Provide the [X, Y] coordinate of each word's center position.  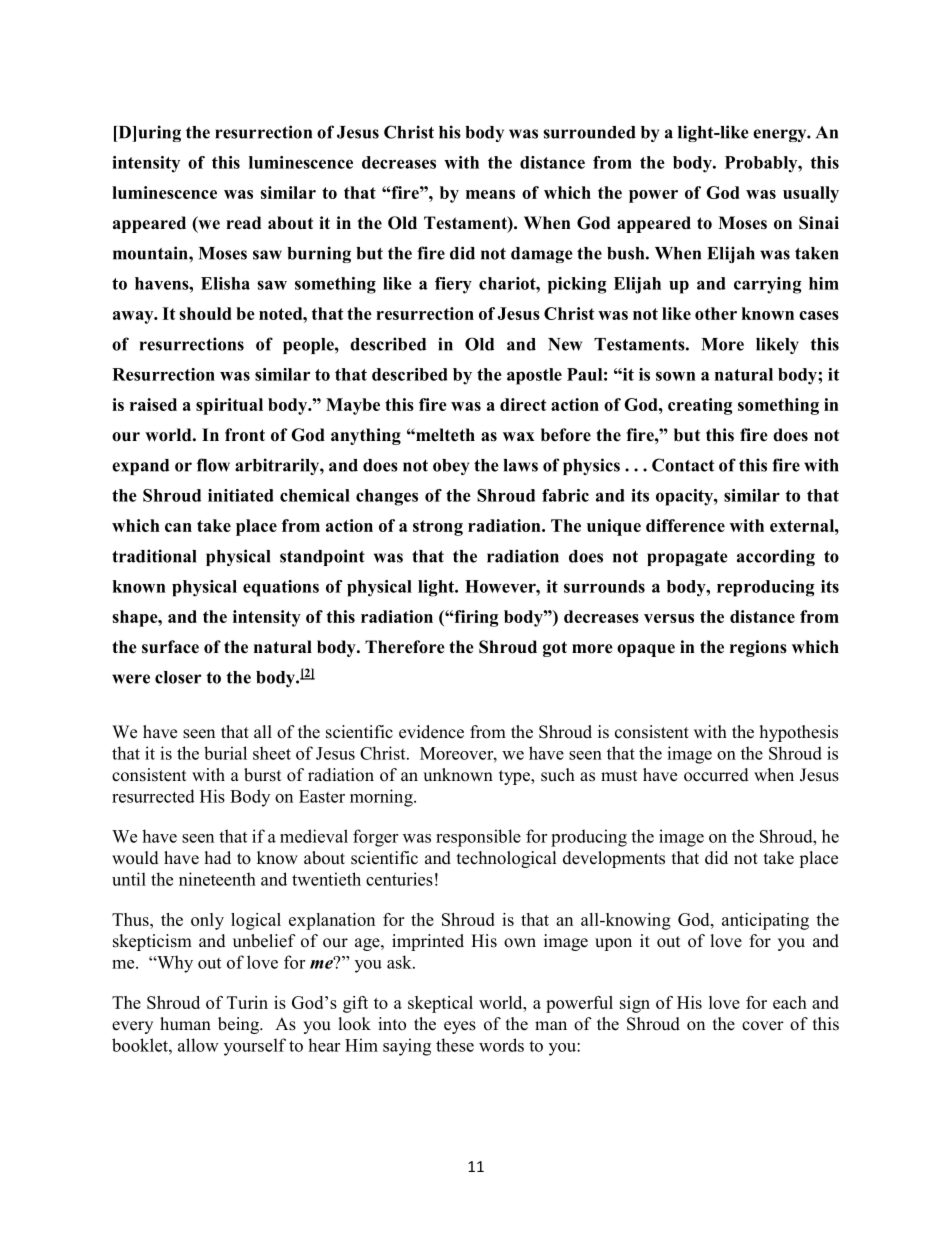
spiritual [229, 406]
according [776, 557]
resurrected [153, 796]
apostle [534, 376]
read [243, 223]
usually [811, 194]
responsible [478, 838]
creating [700, 406]
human [185, 1023]
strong [438, 528]
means [490, 194]
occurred [716, 775]
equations [281, 588]
